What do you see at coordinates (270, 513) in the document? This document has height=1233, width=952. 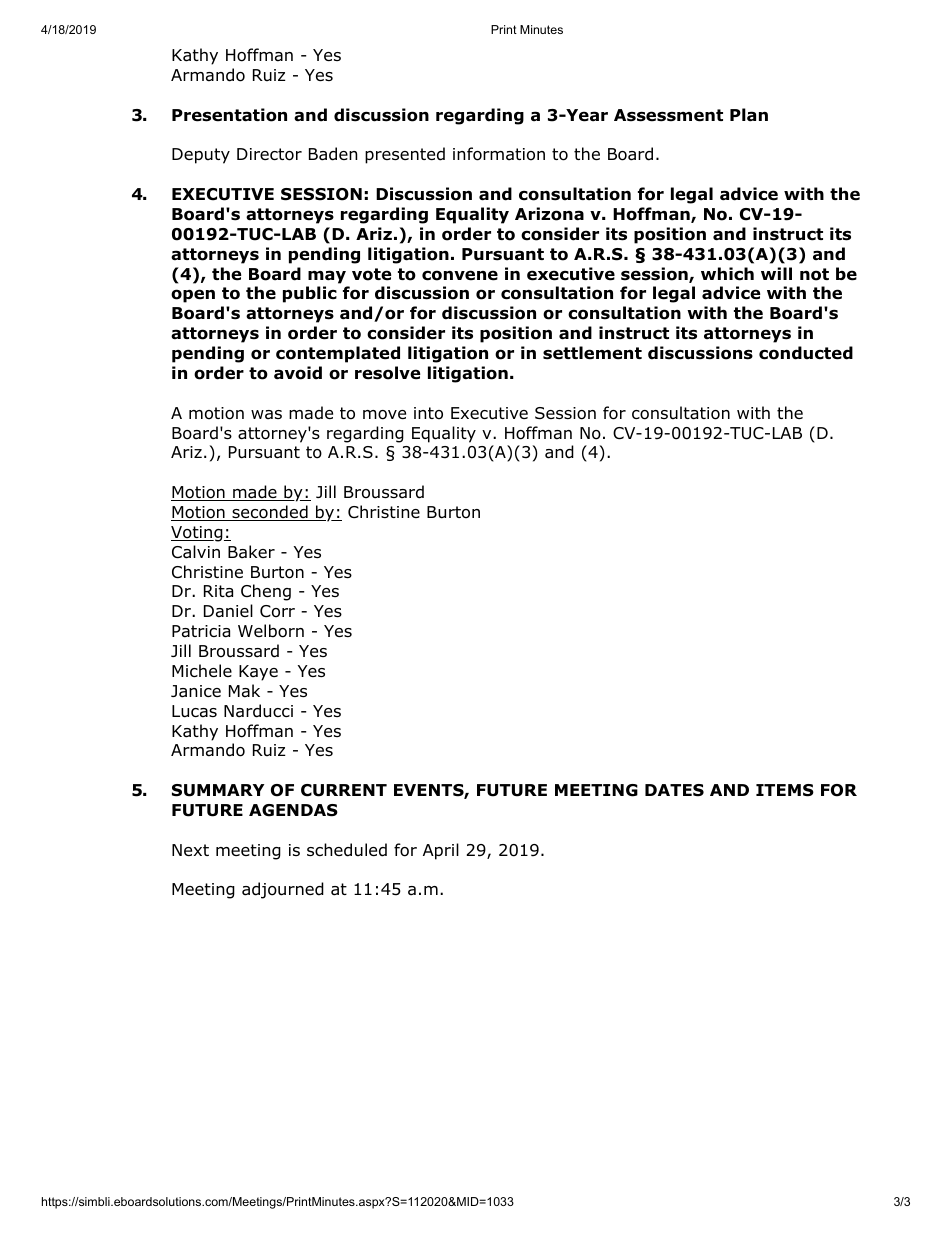 I see `seconded` at bounding box center [270, 513].
